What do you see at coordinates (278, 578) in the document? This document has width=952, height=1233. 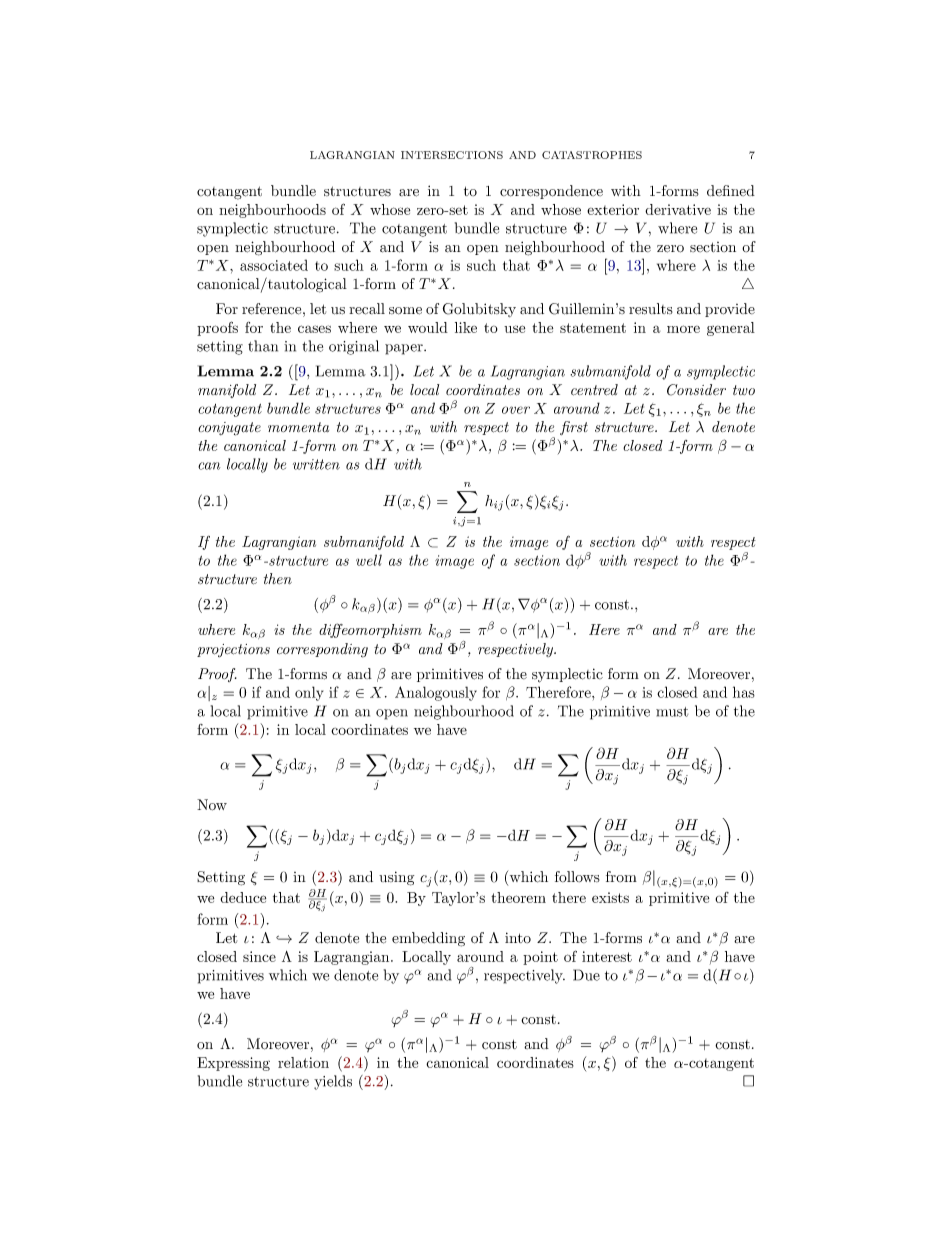 I see `then` at bounding box center [278, 578].
